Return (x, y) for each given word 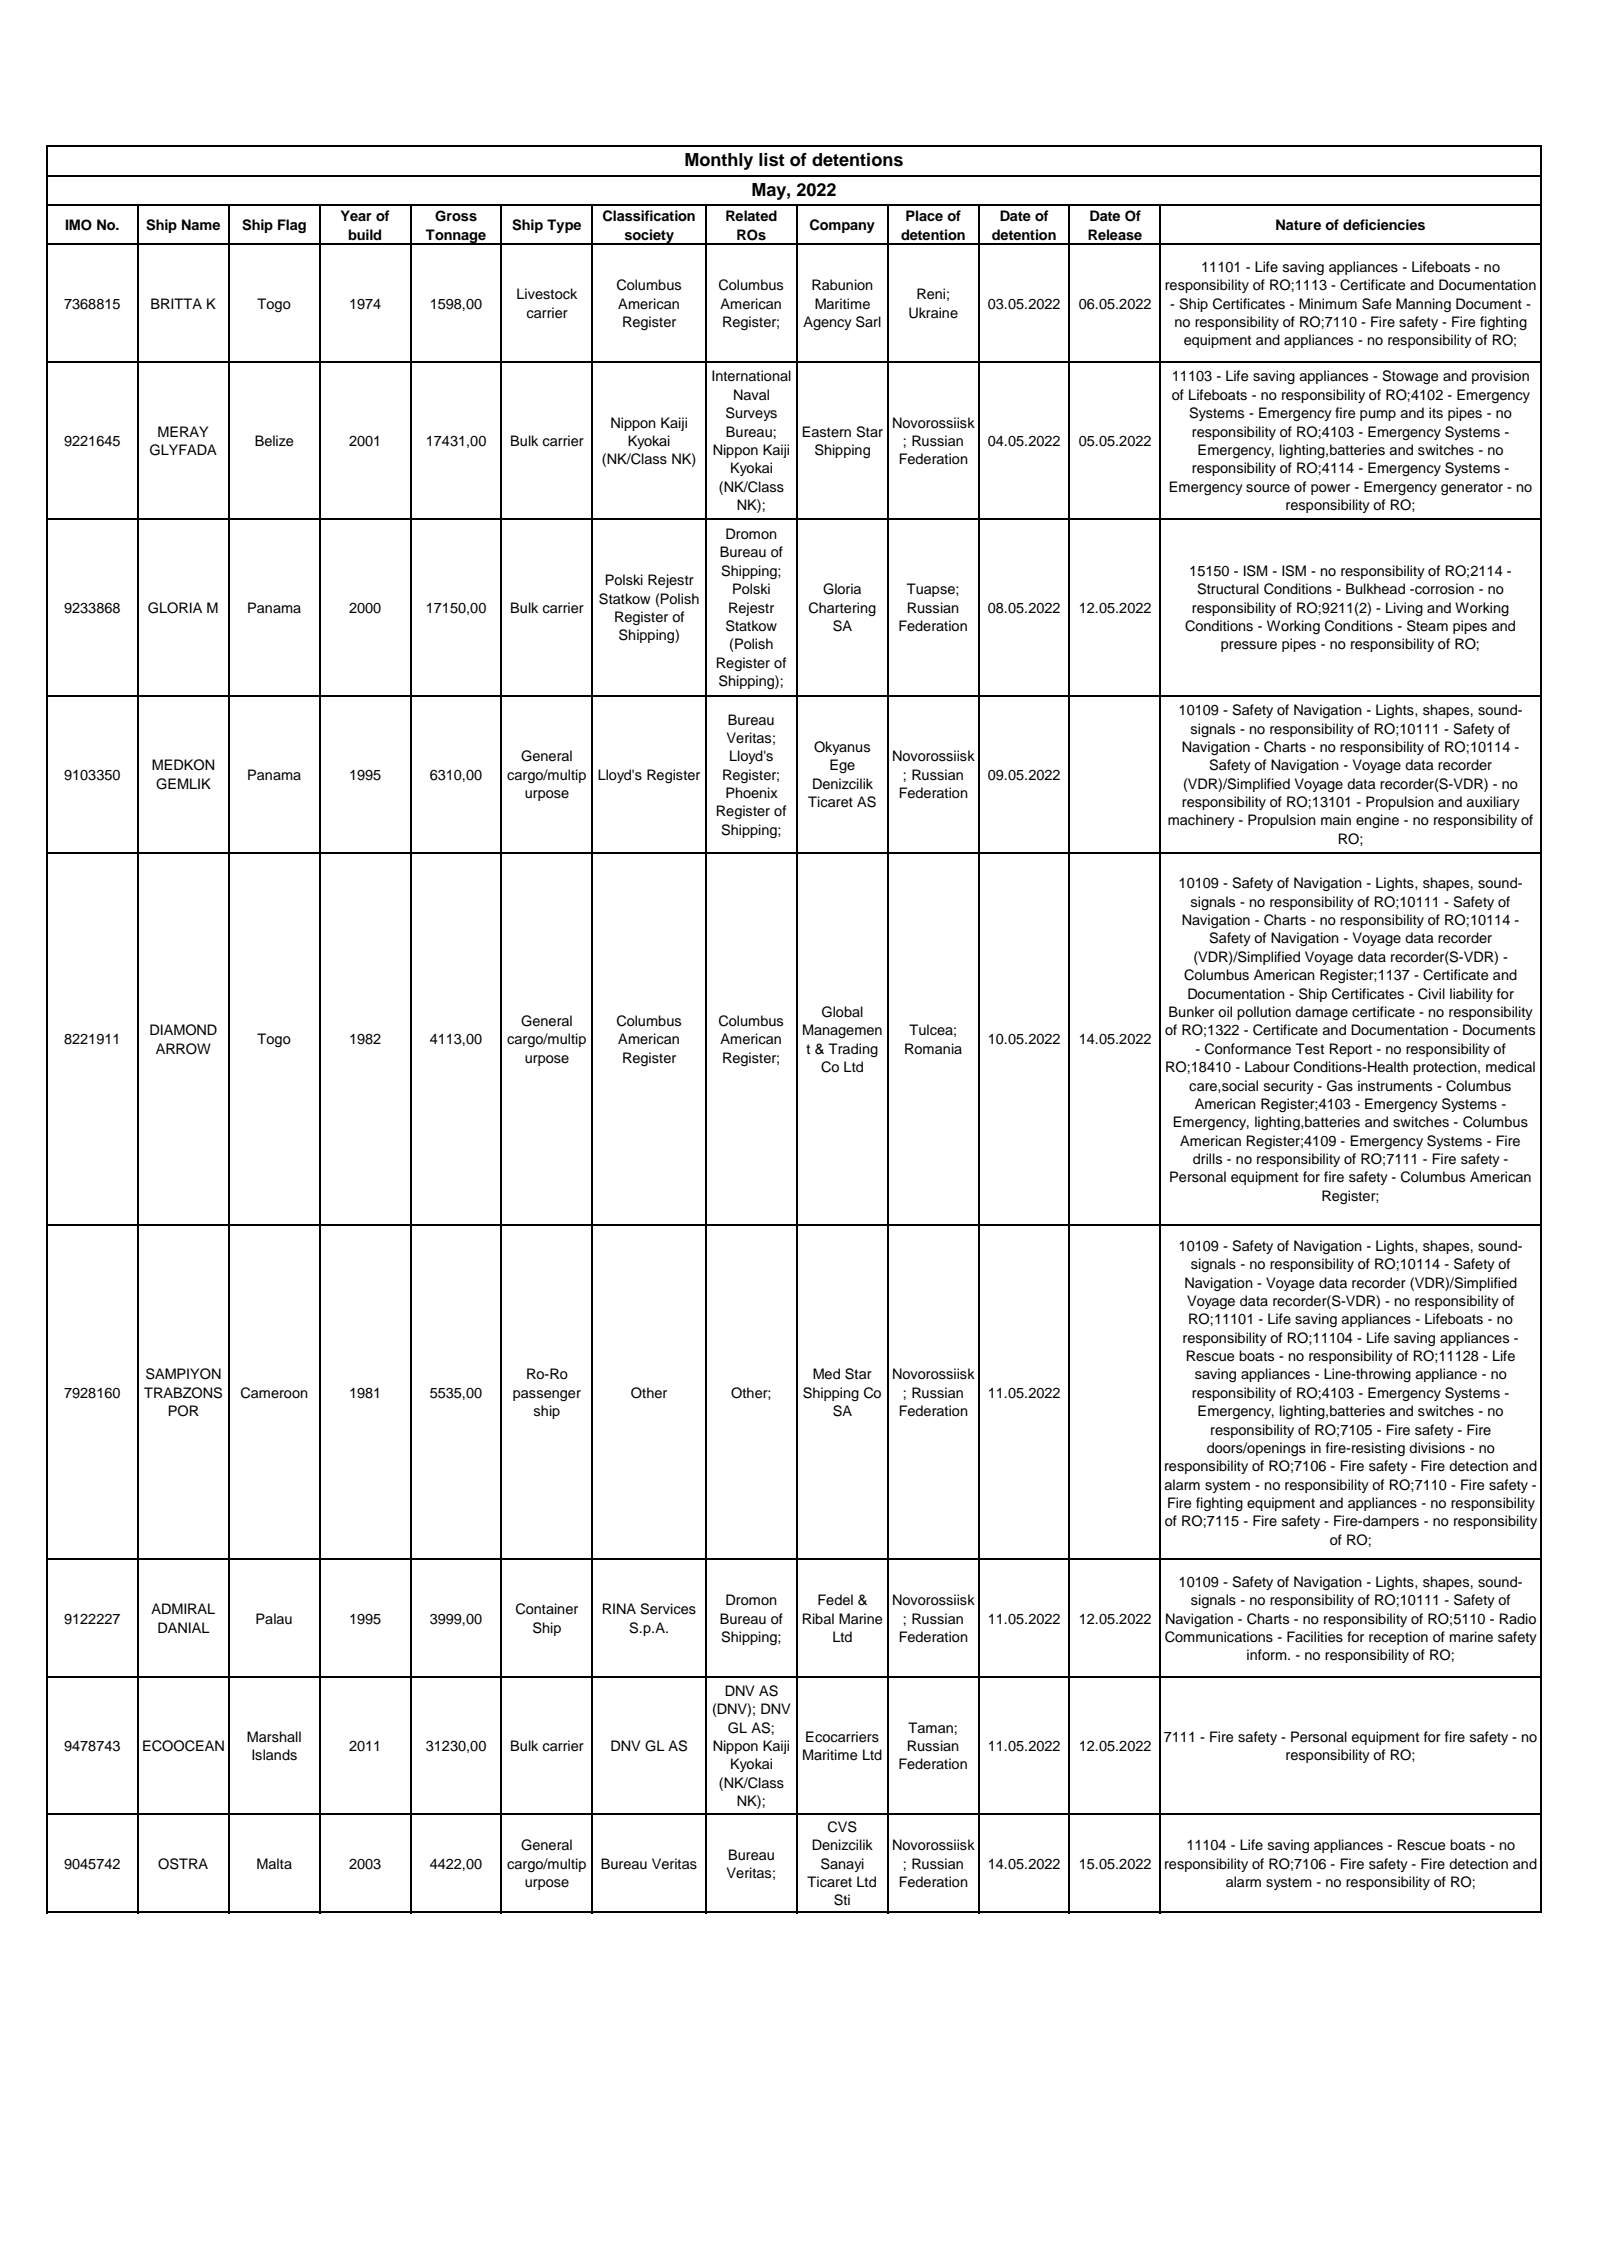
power (1330, 489)
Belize (274, 441)
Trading (853, 1050)
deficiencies (1384, 225)
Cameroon (274, 1393)
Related (751, 215)
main (1336, 819)
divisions (1437, 1448)
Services (668, 1609)
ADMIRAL (183, 1608)
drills (1207, 1159)
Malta (274, 1863)
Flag (292, 226)
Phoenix (752, 792)
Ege (842, 766)
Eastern (826, 431)
